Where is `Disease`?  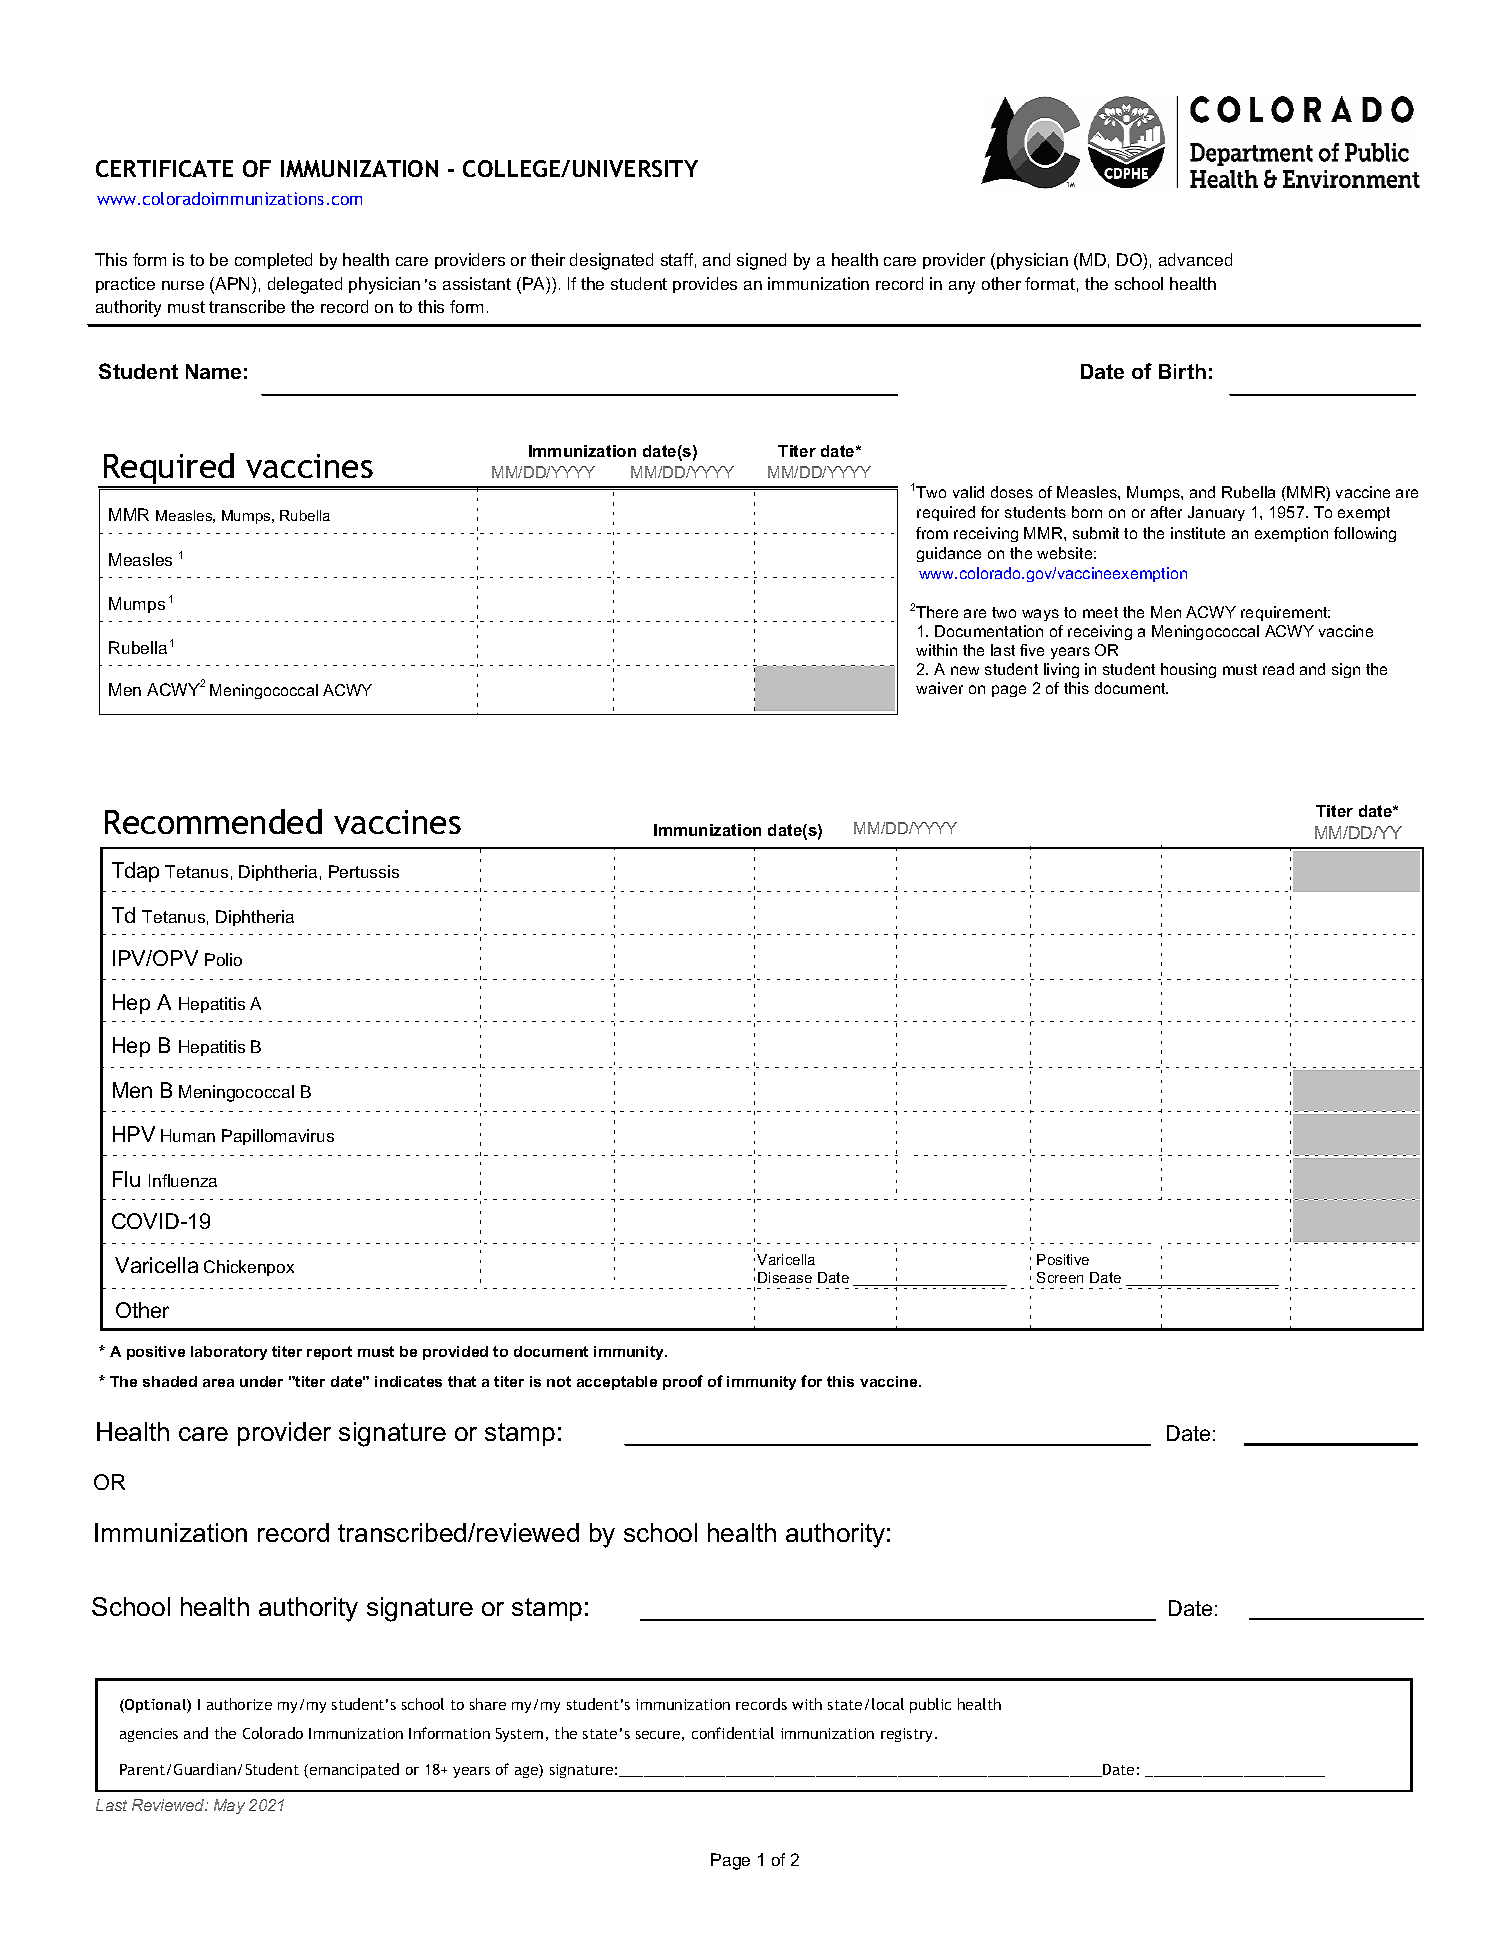
Disease is located at coordinates (785, 1277).
